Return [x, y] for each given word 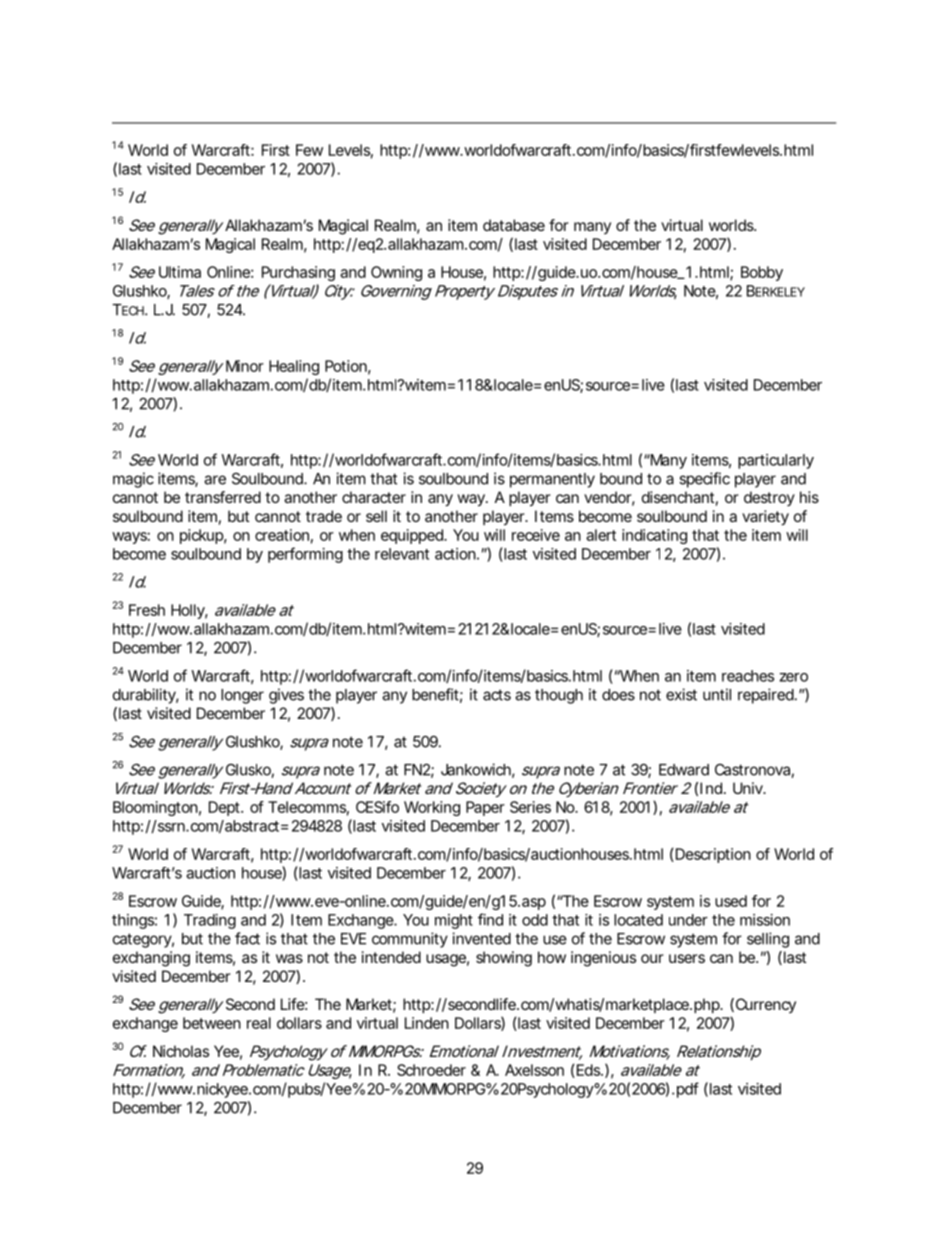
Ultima [180, 272]
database [514, 225]
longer [242, 696]
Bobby [762, 273]
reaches [748, 676]
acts [497, 695]
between [212, 1023]
